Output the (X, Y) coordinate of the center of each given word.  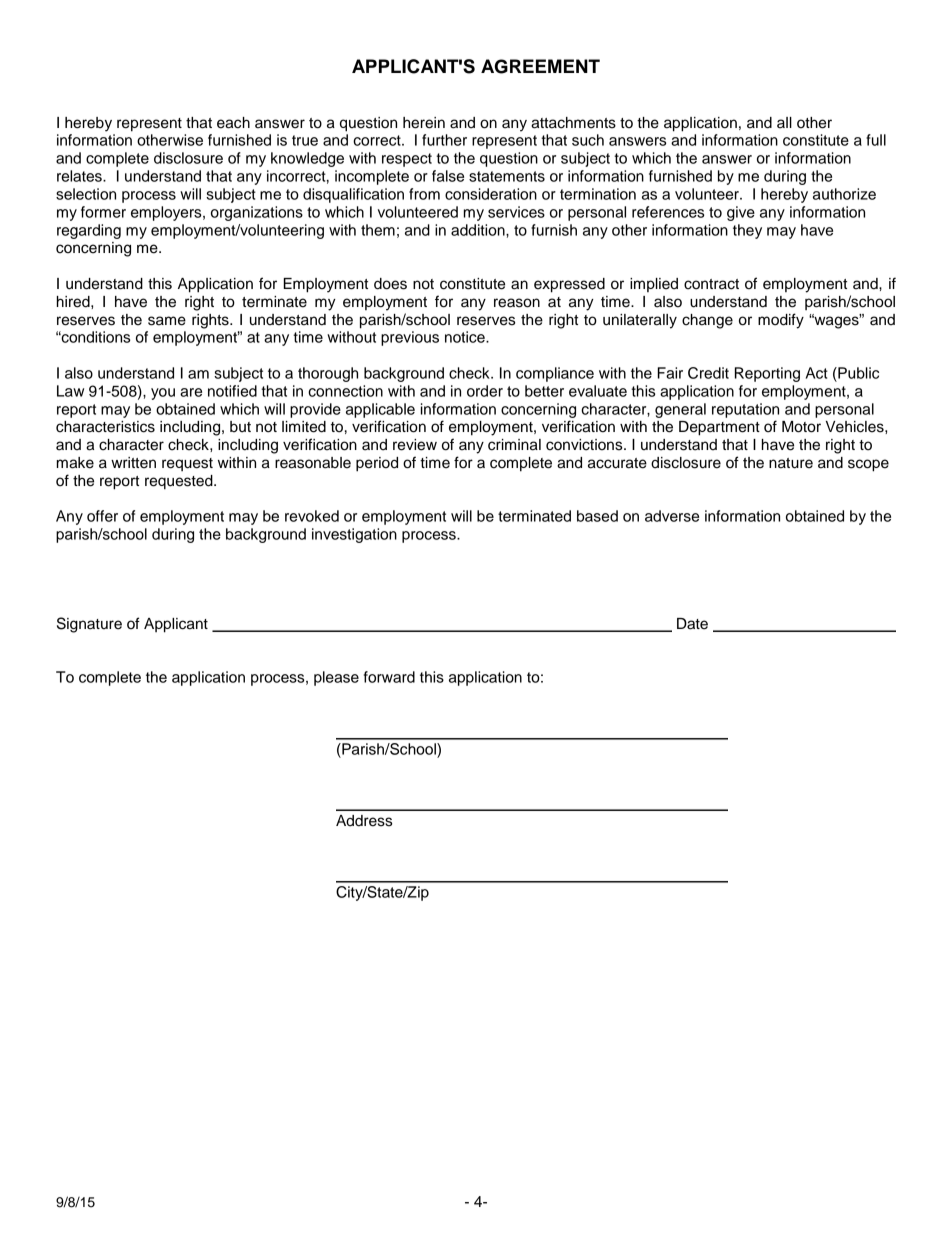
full (876, 140)
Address (364, 821)
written (133, 463)
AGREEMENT (540, 66)
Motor (801, 427)
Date (692, 624)
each (233, 123)
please (336, 678)
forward (389, 677)
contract (711, 284)
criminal (514, 445)
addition (479, 230)
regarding (89, 231)
